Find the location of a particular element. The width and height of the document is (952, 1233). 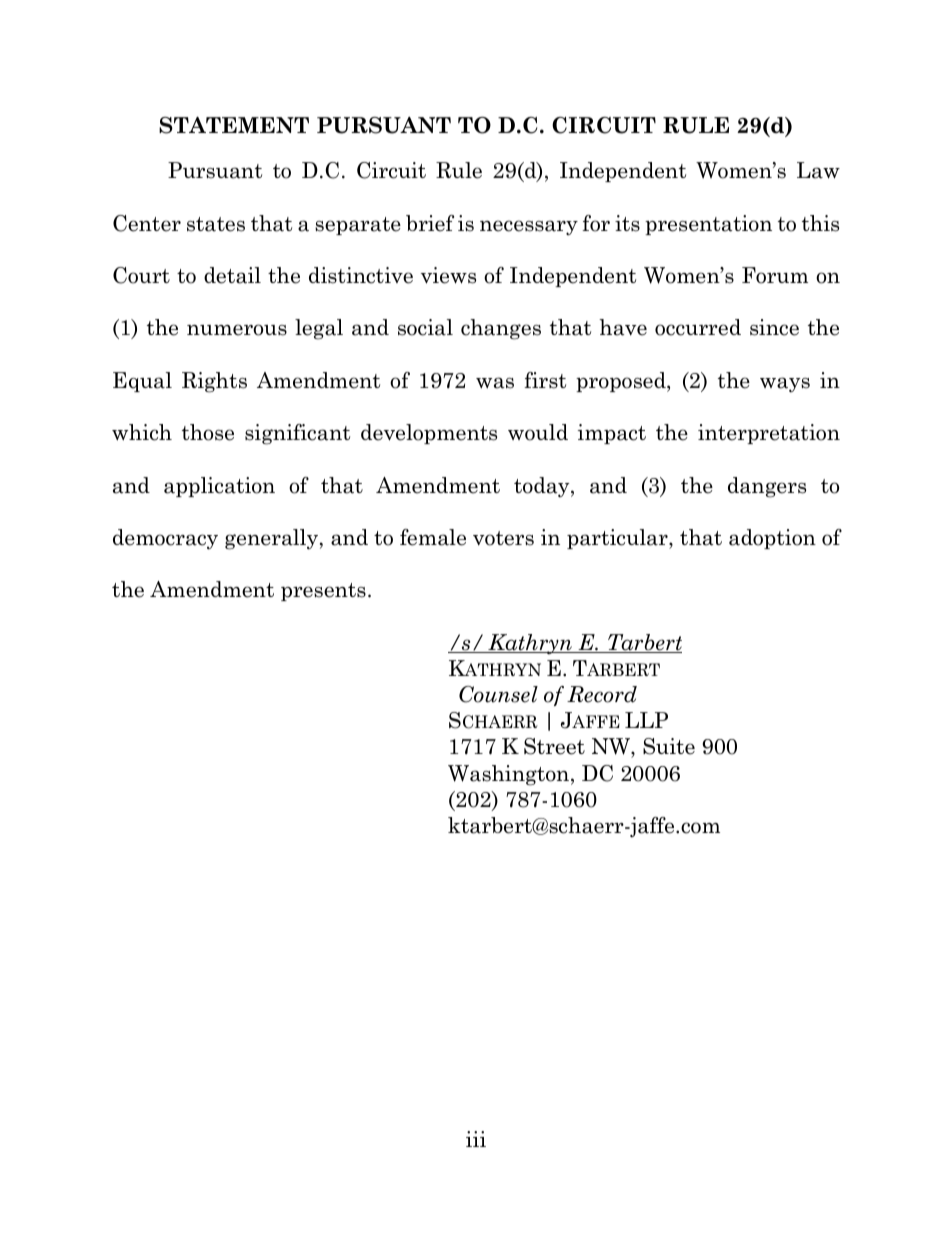

presents is located at coordinates (323, 592).
